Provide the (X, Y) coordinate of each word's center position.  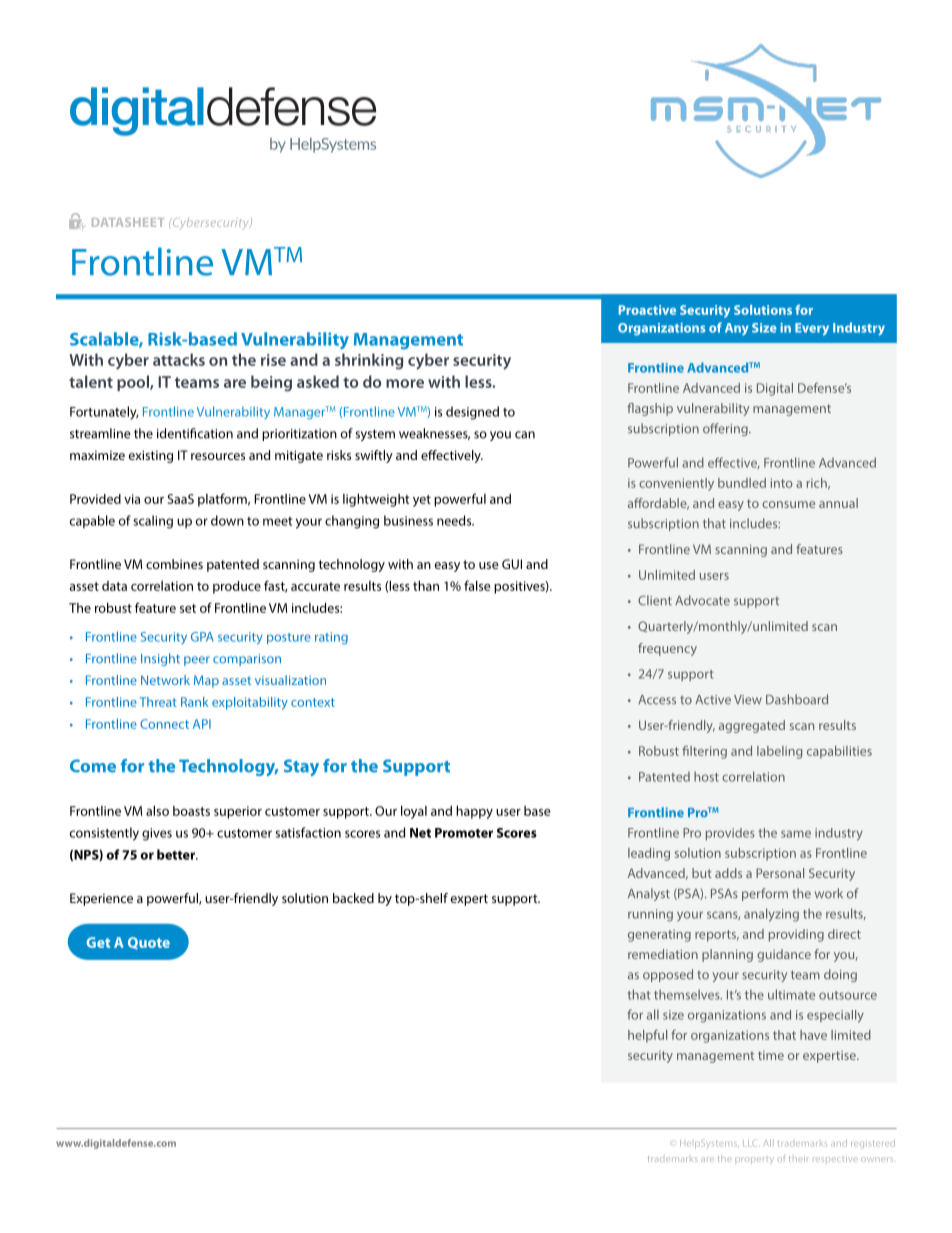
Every (812, 329)
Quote (149, 943)
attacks (179, 359)
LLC (751, 1143)
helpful (647, 1036)
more (405, 383)
